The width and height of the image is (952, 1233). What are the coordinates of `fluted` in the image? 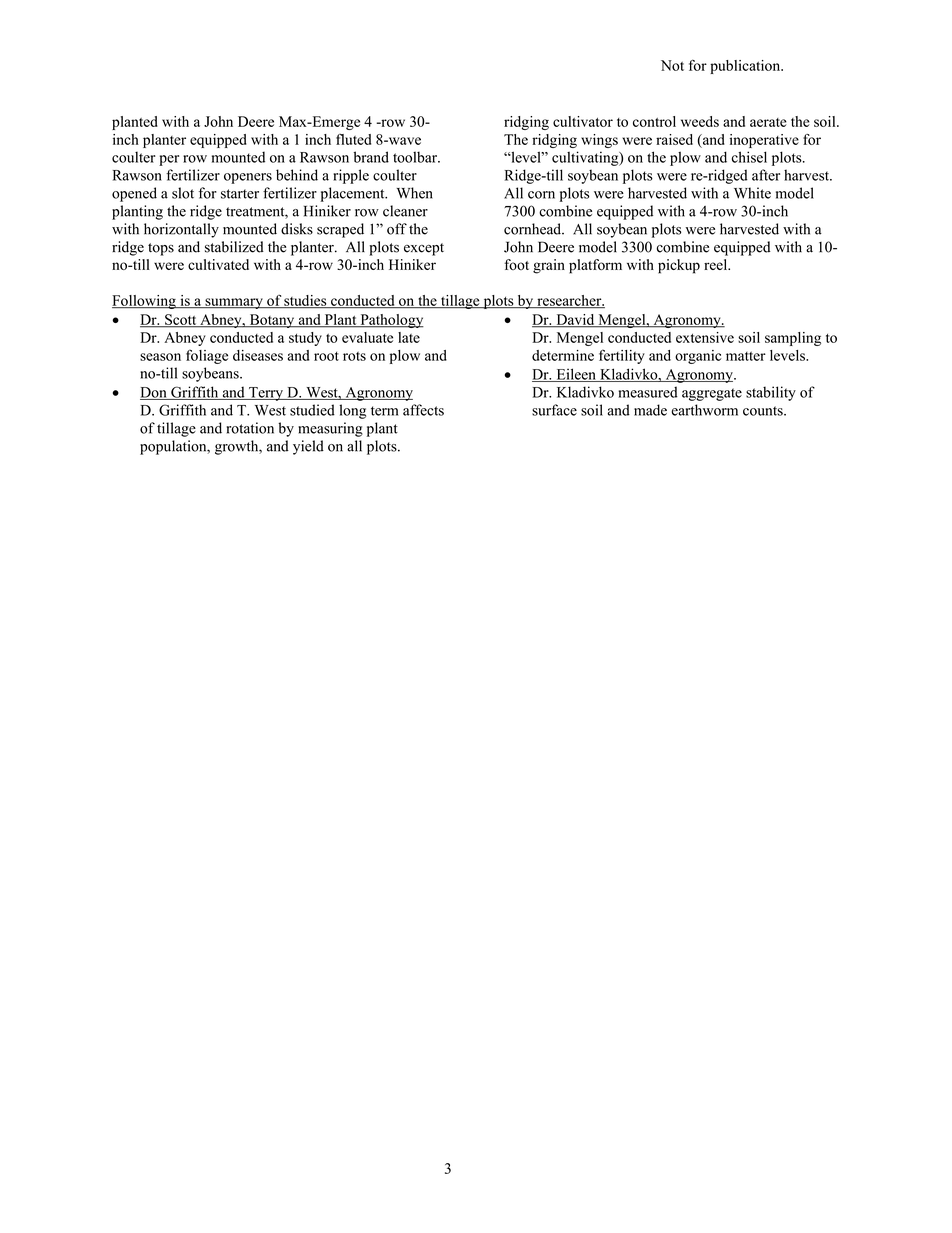 It's located at (353, 139).
